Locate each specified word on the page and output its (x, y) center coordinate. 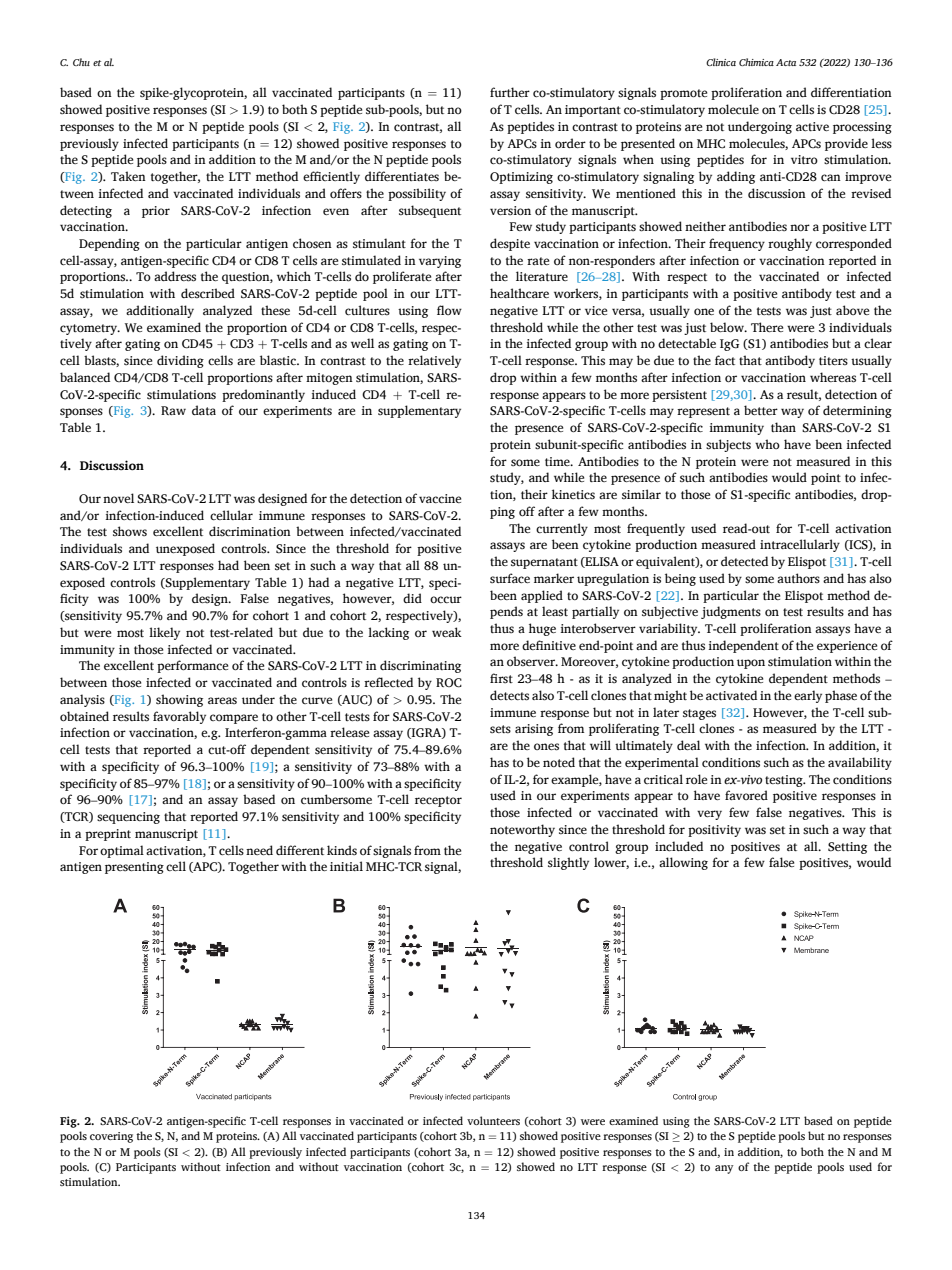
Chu (81, 62)
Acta (786, 62)
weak (447, 632)
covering (111, 1137)
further (510, 92)
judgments (731, 612)
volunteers (493, 1120)
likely (164, 633)
